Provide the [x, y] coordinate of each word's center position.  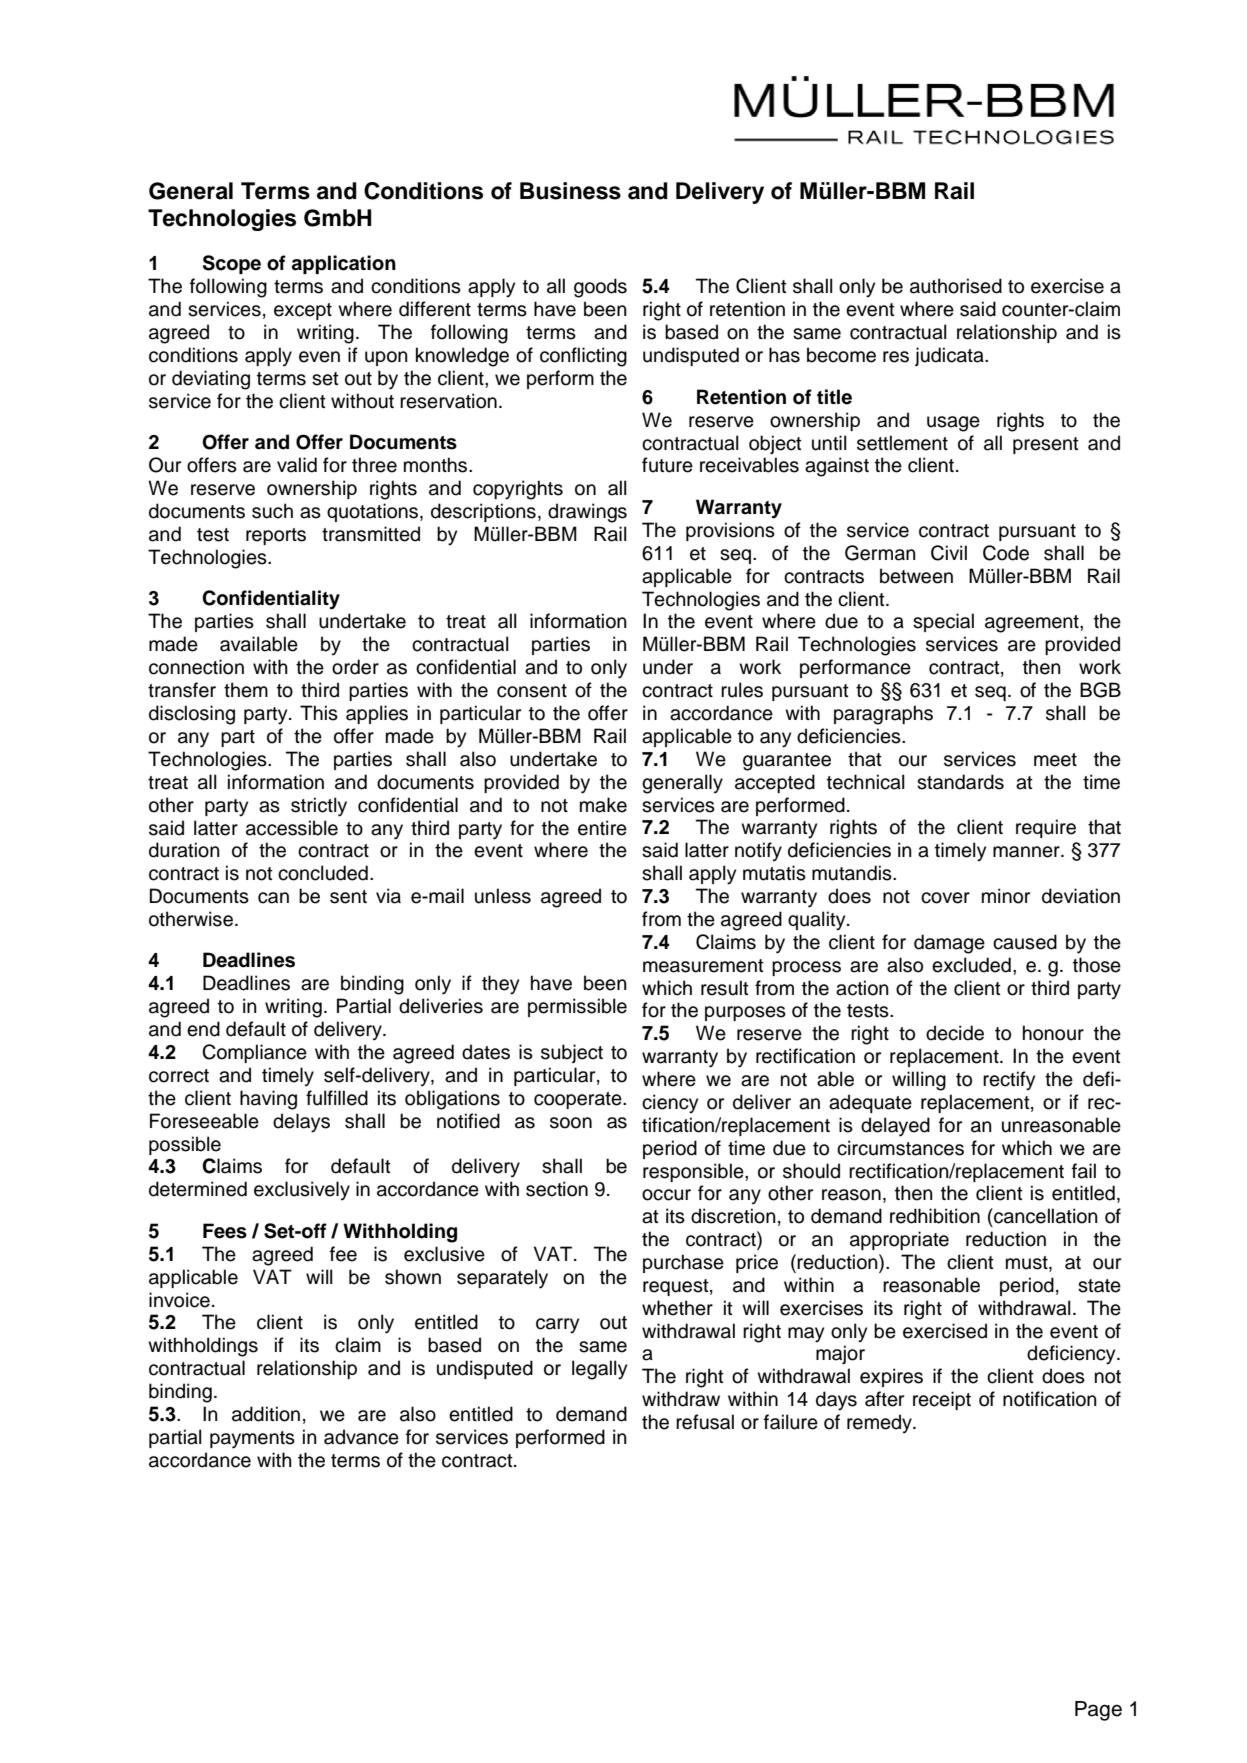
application [344, 264]
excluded [971, 965]
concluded [323, 873]
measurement [703, 966]
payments [252, 1440]
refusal [705, 1422]
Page [1098, 1711]
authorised [956, 286]
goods [600, 288]
